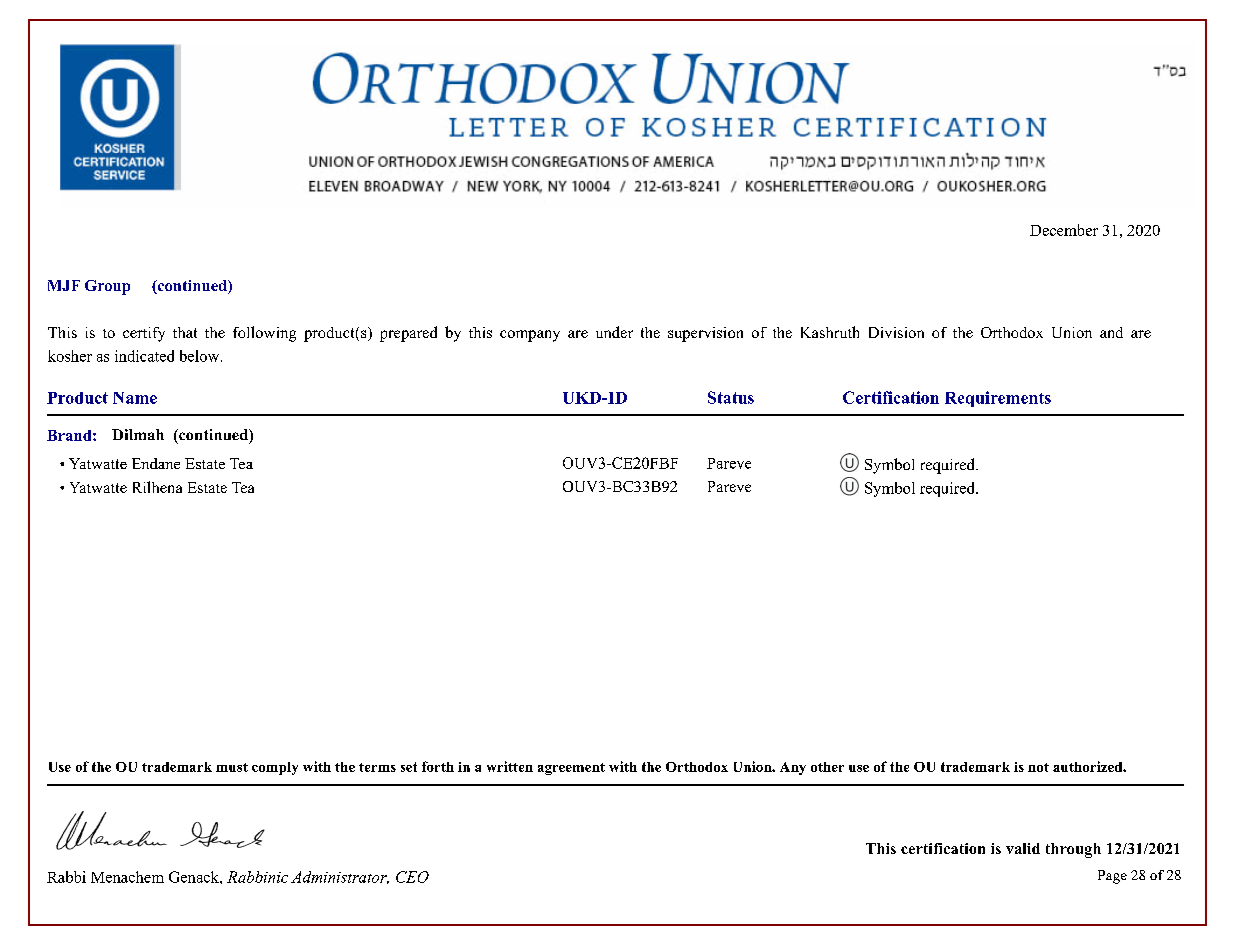 The image size is (1233, 952). What do you see at coordinates (998, 399) in the screenshot?
I see `Requirements` at bounding box center [998, 399].
